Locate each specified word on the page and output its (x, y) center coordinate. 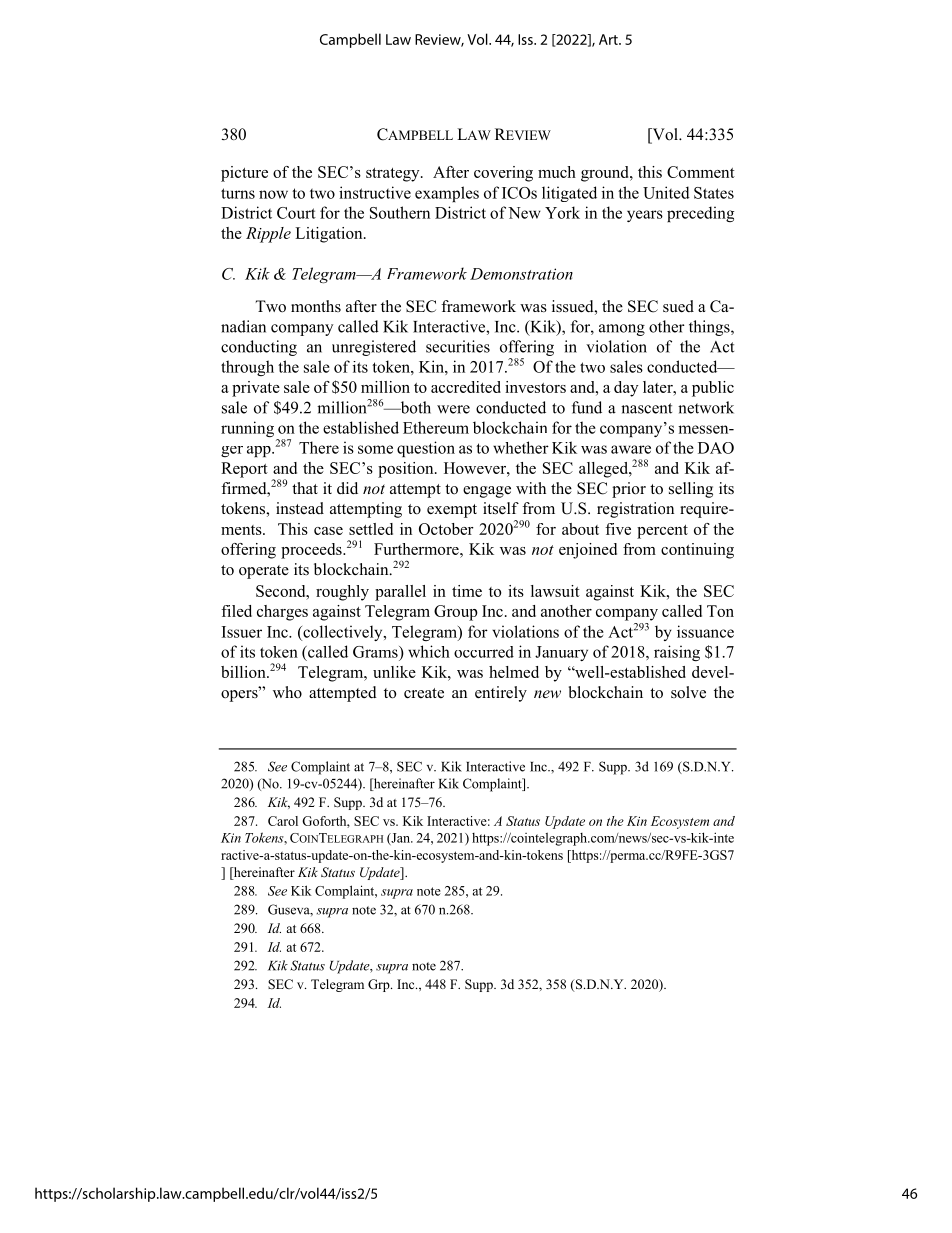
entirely (501, 694)
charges (282, 613)
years (645, 216)
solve (688, 692)
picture (244, 174)
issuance (705, 631)
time (467, 591)
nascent (646, 408)
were (453, 409)
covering (503, 174)
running (247, 429)
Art (609, 39)
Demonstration (521, 274)
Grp (380, 985)
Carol (283, 821)
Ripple (268, 235)
